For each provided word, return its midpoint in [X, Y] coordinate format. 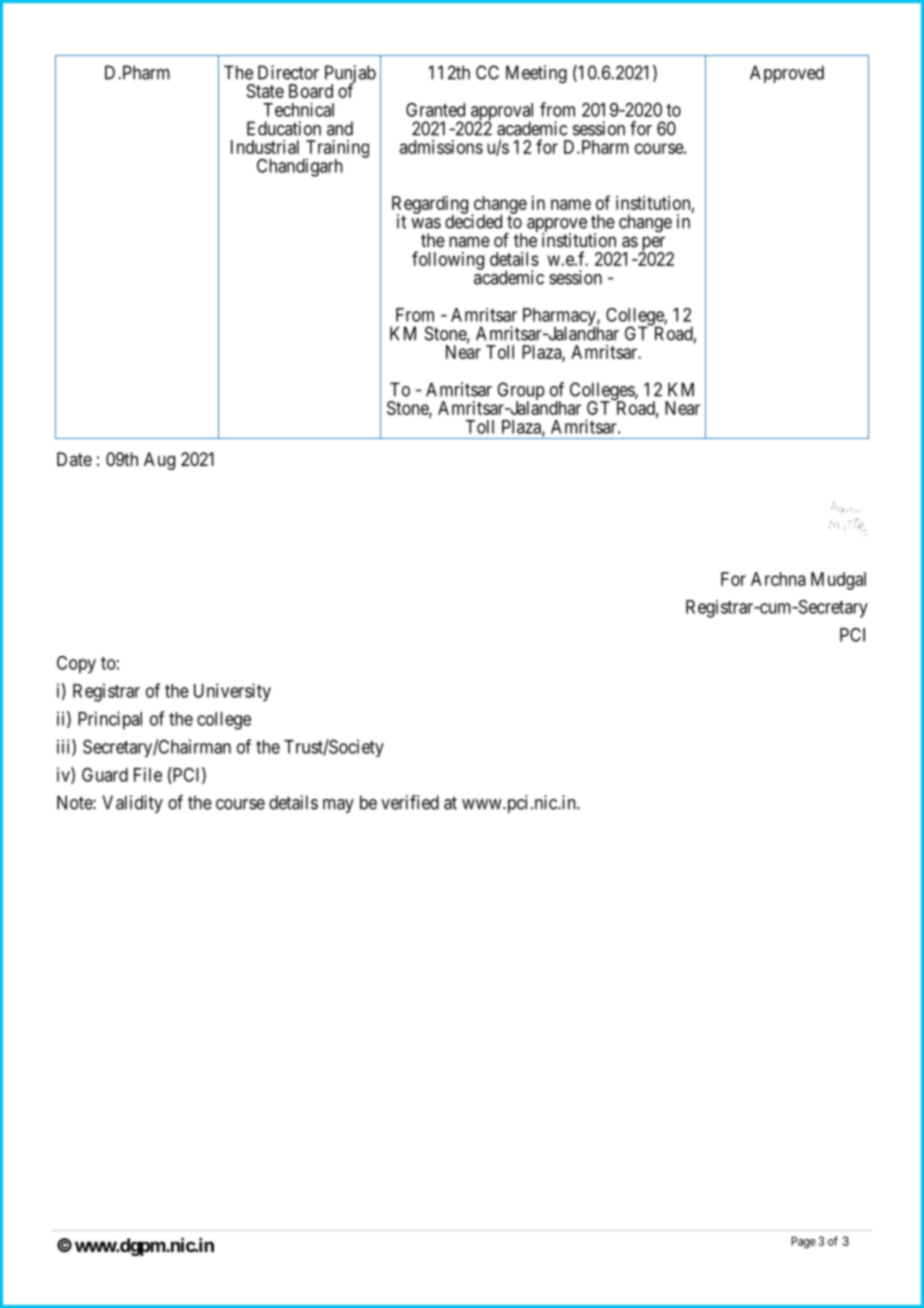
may [338, 806]
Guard [105, 774]
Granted [435, 110]
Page [803, 1242]
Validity [132, 804]
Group [521, 392]
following [448, 260]
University [232, 692]
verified [410, 802]
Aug [159, 461]
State [265, 91]
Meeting [536, 74]
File [148, 774]
